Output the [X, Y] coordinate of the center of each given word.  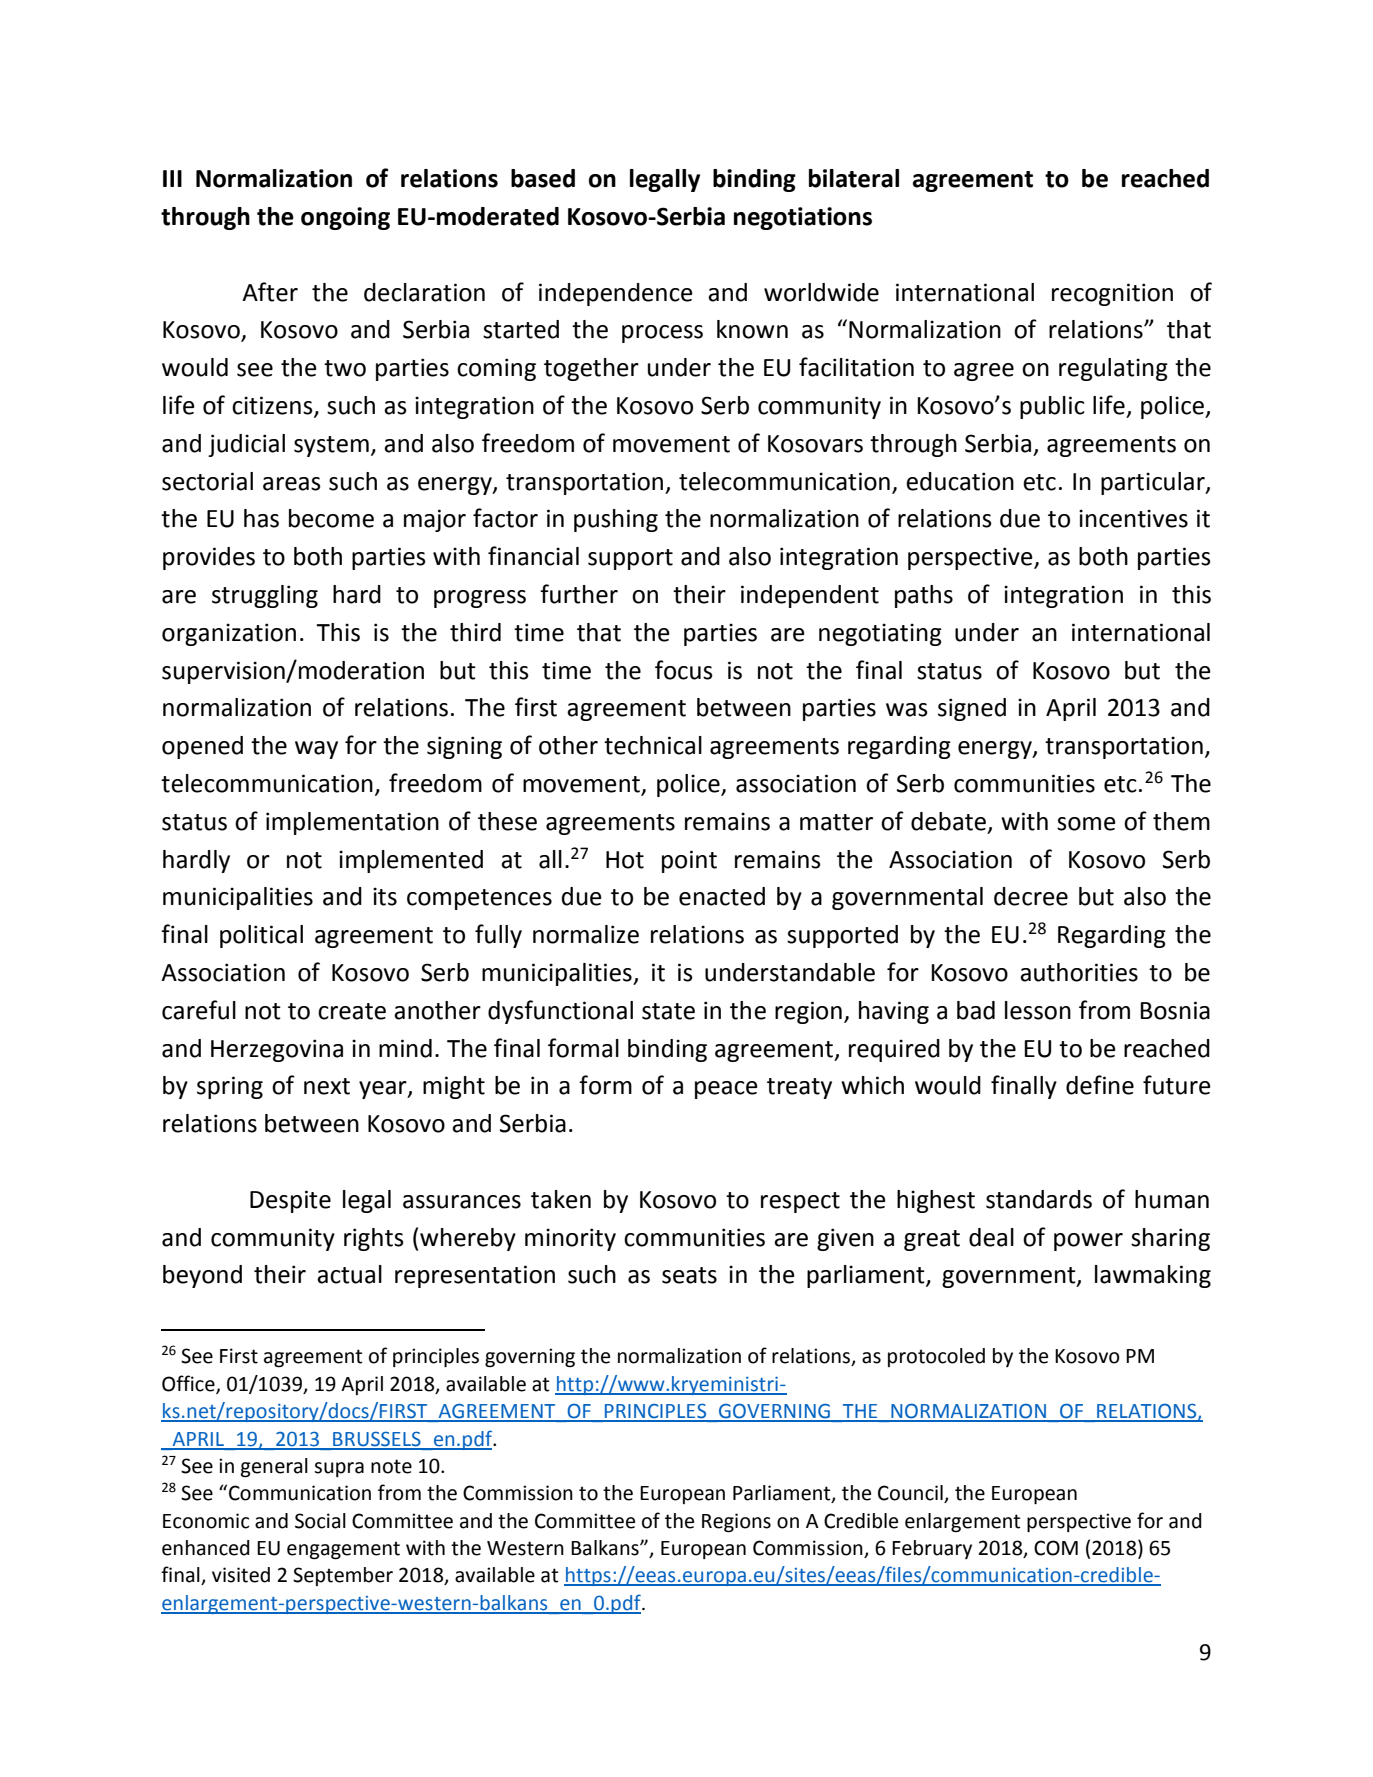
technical [653, 745]
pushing [616, 520]
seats [689, 1275]
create [352, 1011]
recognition [1112, 294]
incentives [1133, 518]
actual [349, 1274]
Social [320, 1521]
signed [972, 709]
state [668, 1011]
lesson [1038, 1010]
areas [292, 484]
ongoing [345, 218]
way [316, 750]
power [1088, 1242]
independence [616, 294]
